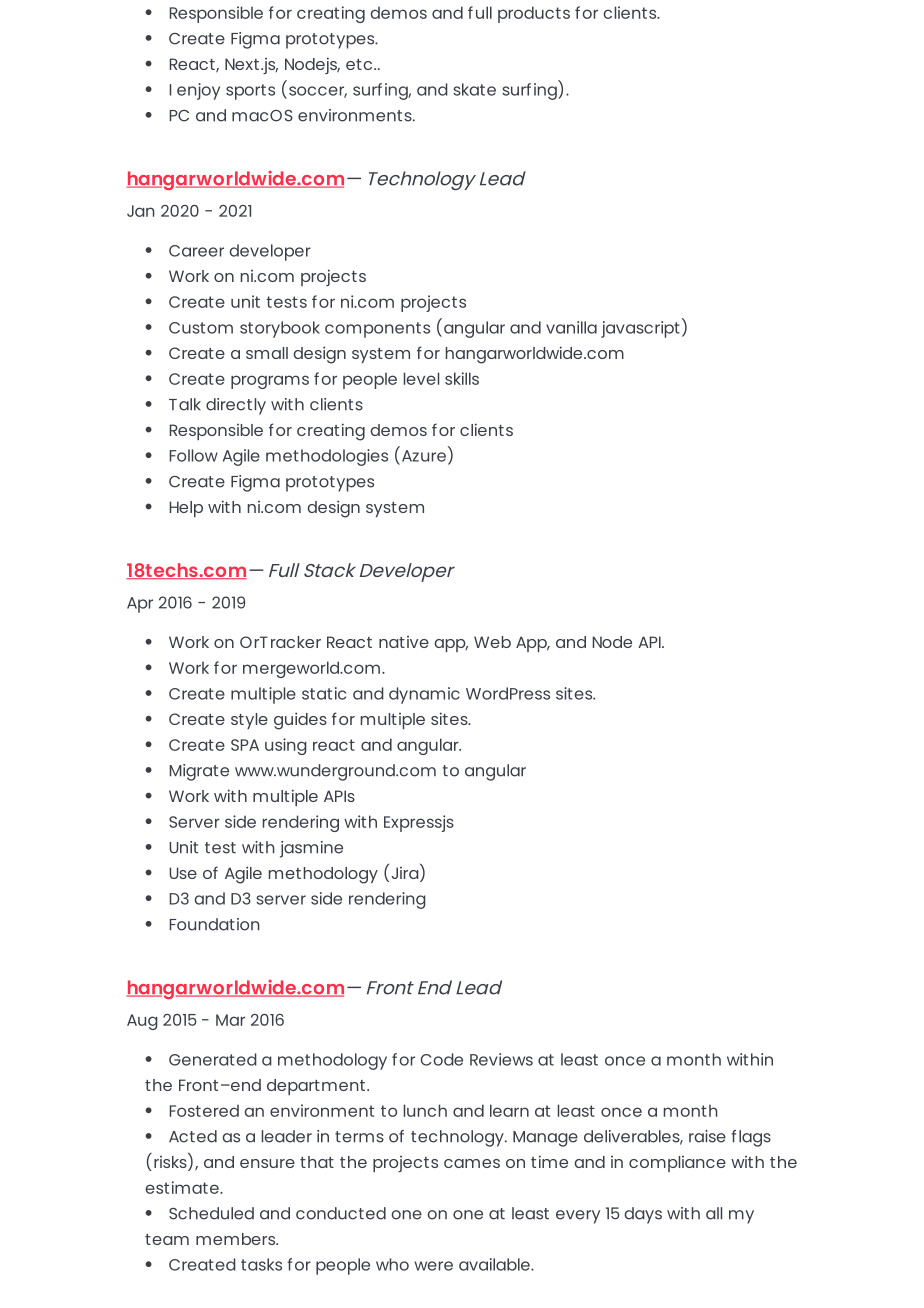 The image size is (924, 1308). What do you see at coordinates (424, 695) in the document?
I see `dynamic` at bounding box center [424, 695].
